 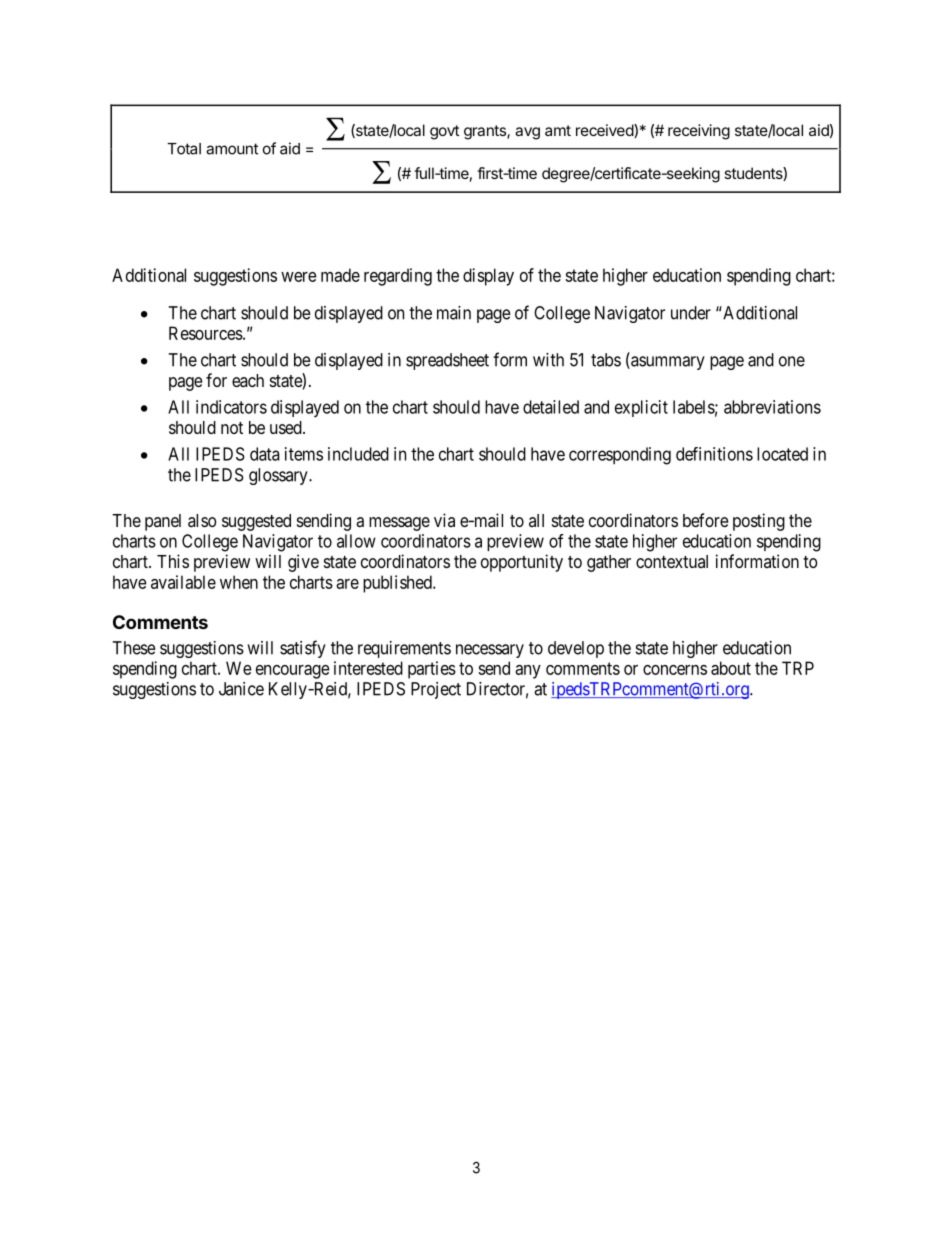 What do you see at coordinates (691, 313) in the image?
I see `under` at bounding box center [691, 313].
